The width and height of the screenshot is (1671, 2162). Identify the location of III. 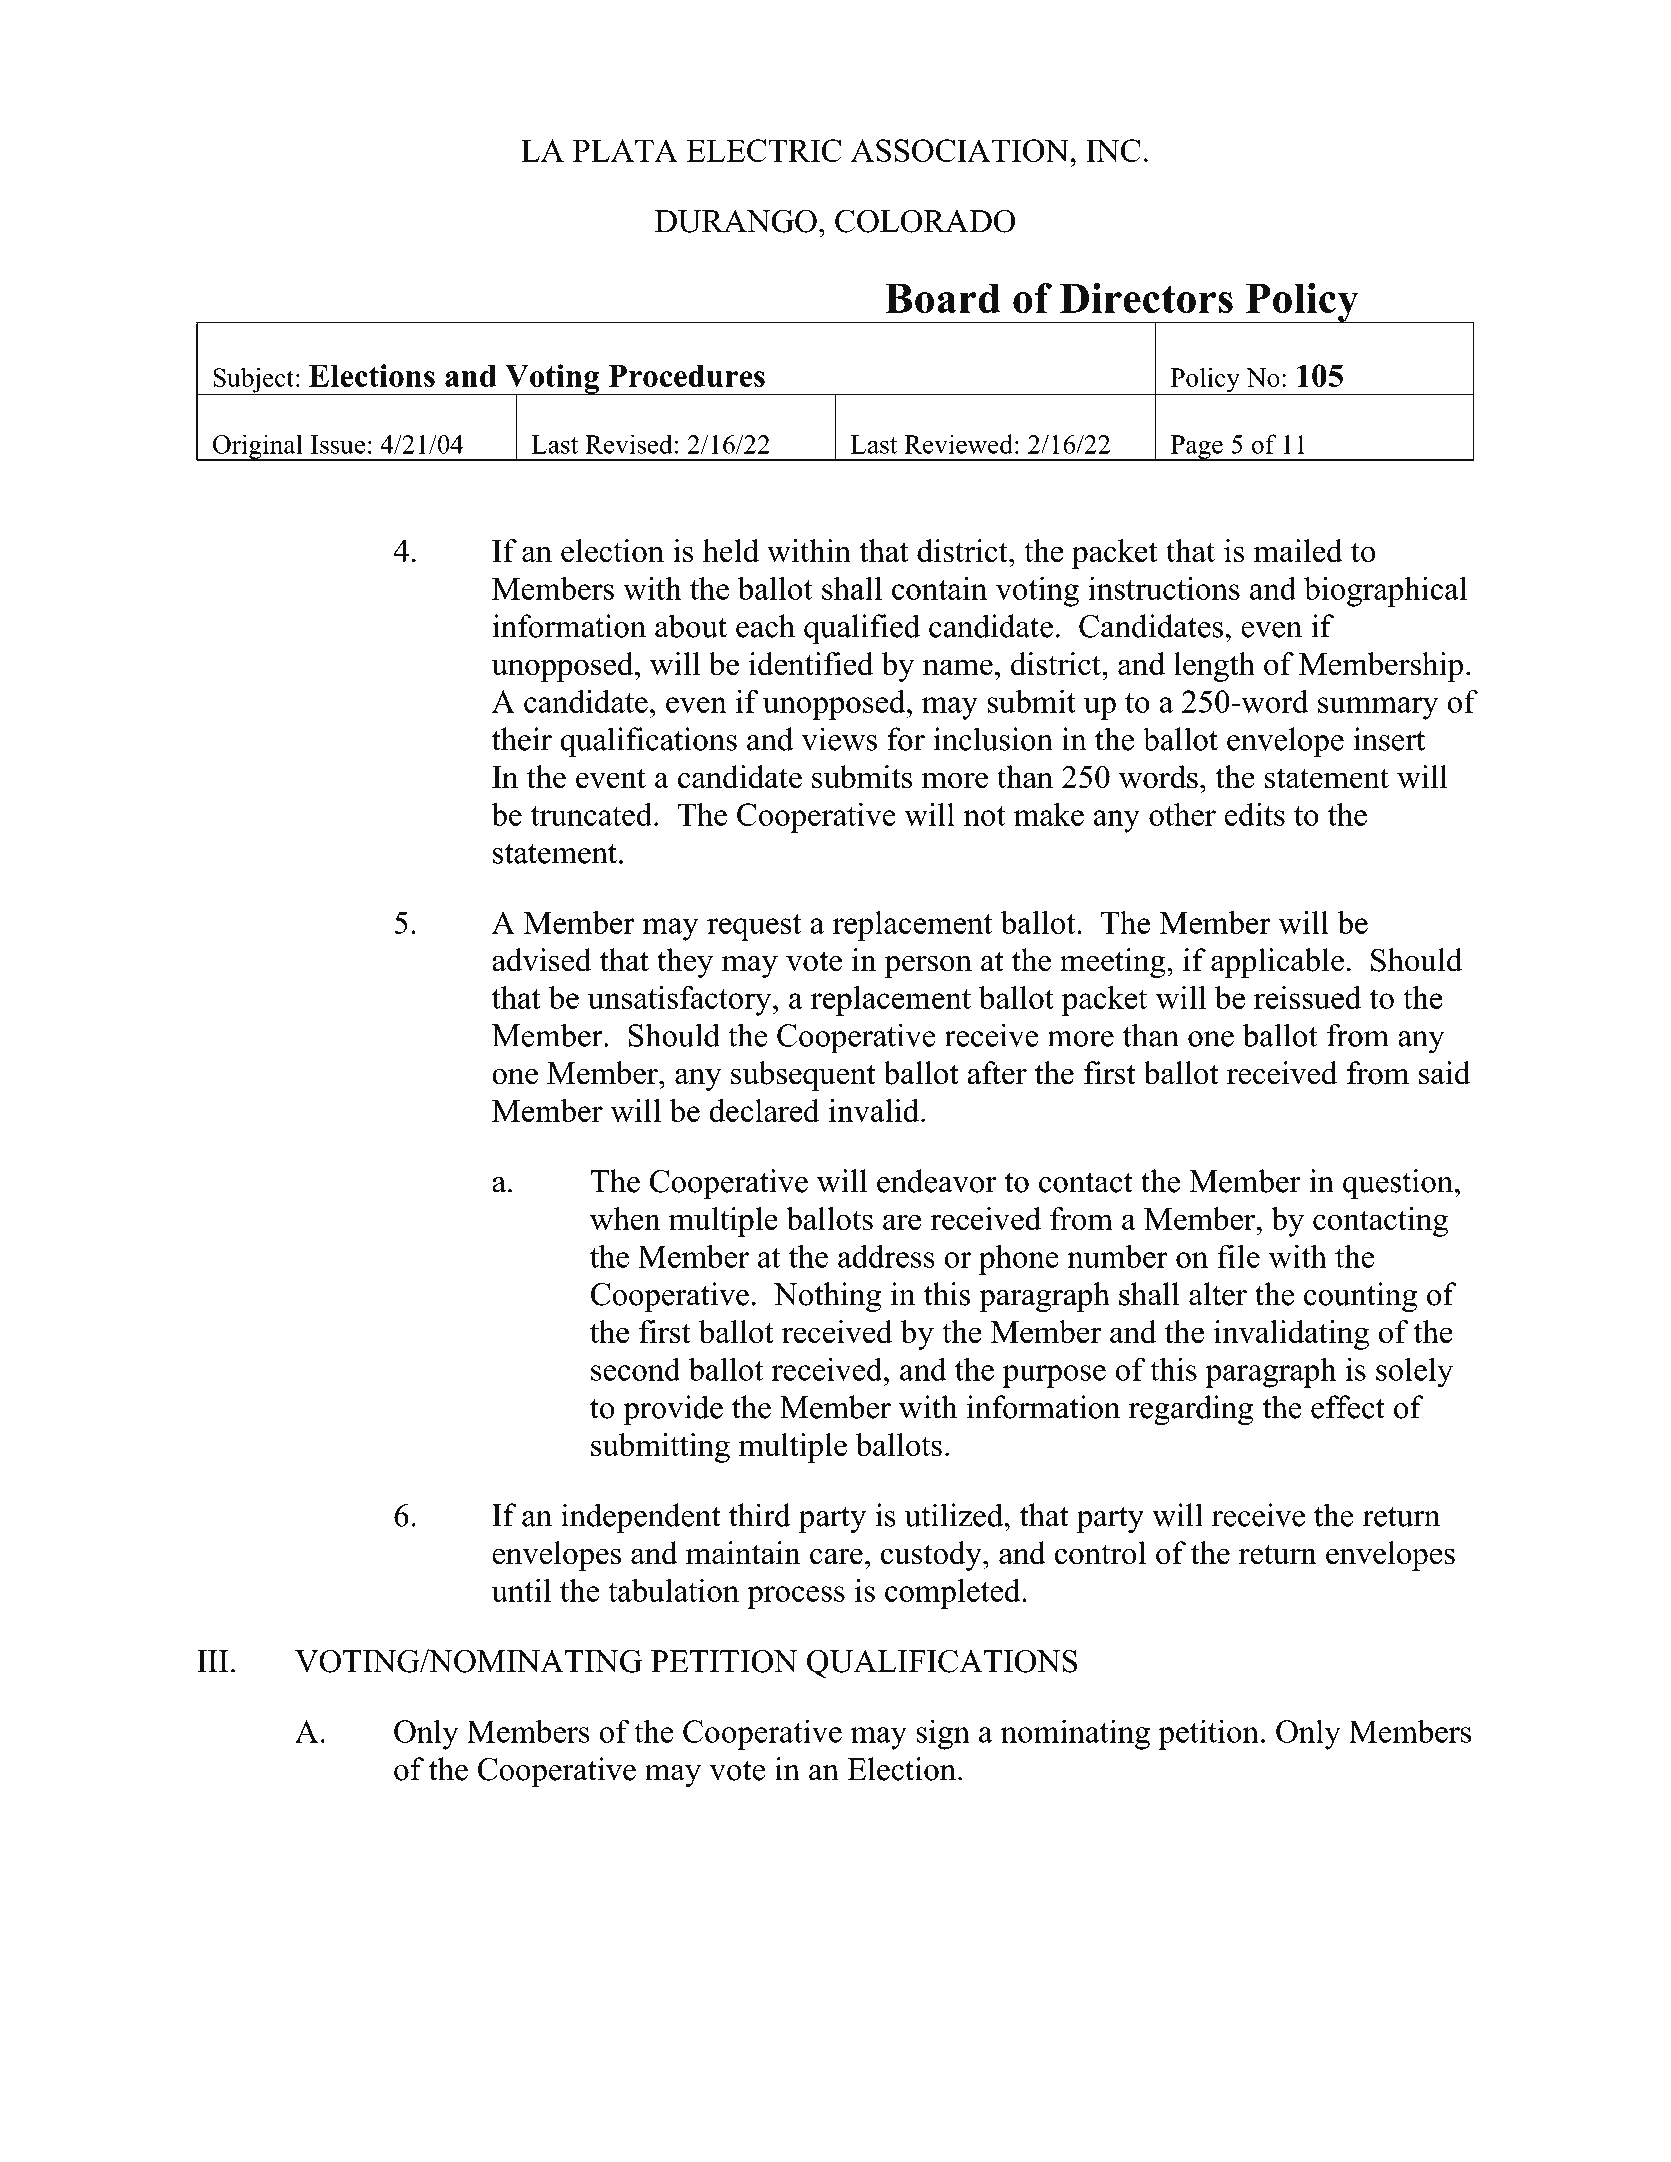
(212, 1661).
